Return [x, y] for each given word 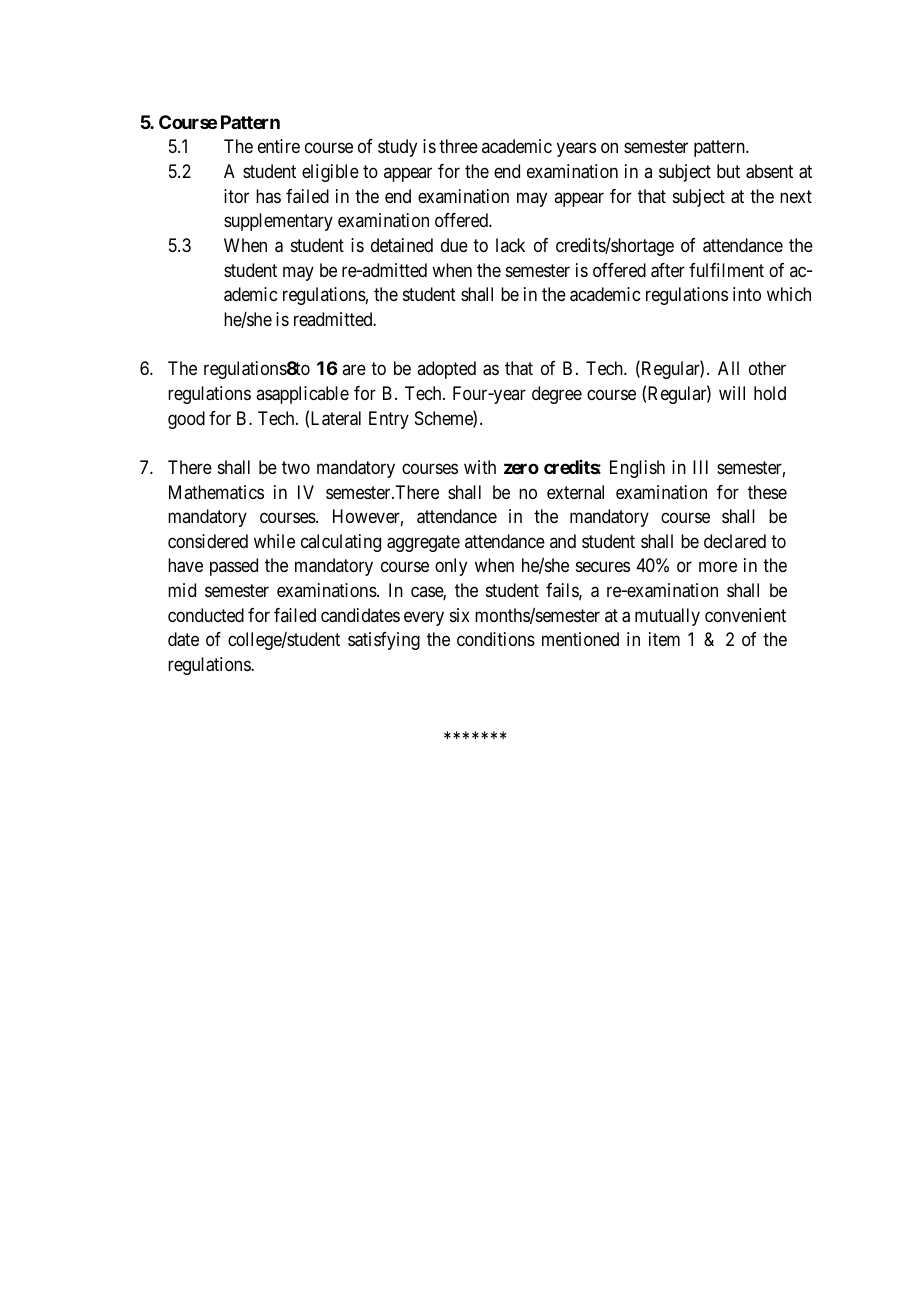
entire [279, 146]
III [700, 467]
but [728, 171]
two [296, 467]
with [480, 467]
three [458, 146]
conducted [206, 615]
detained [402, 245]
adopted [446, 370]
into [747, 294]
